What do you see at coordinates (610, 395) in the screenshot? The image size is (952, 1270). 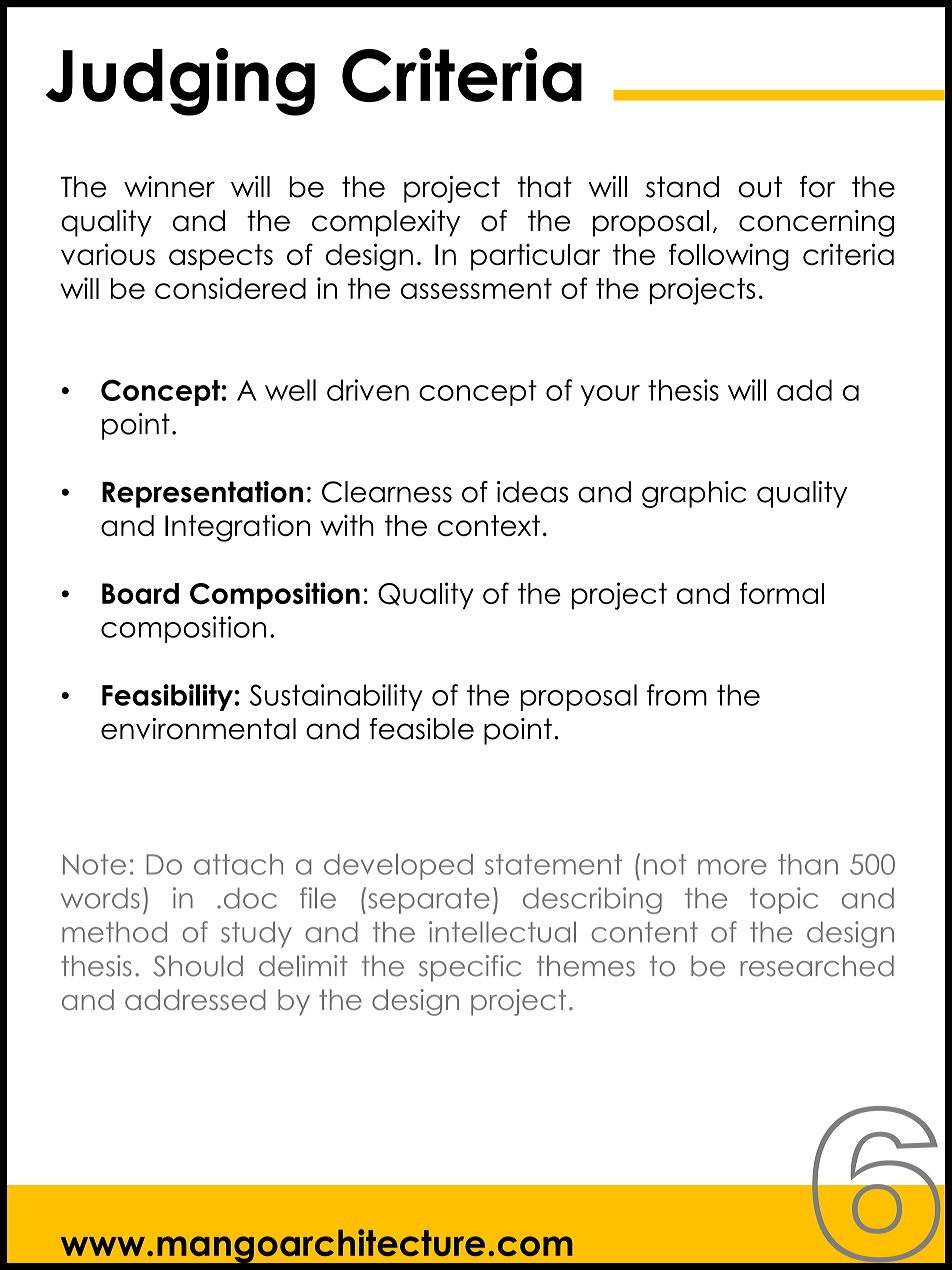 I see `your` at bounding box center [610, 395].
